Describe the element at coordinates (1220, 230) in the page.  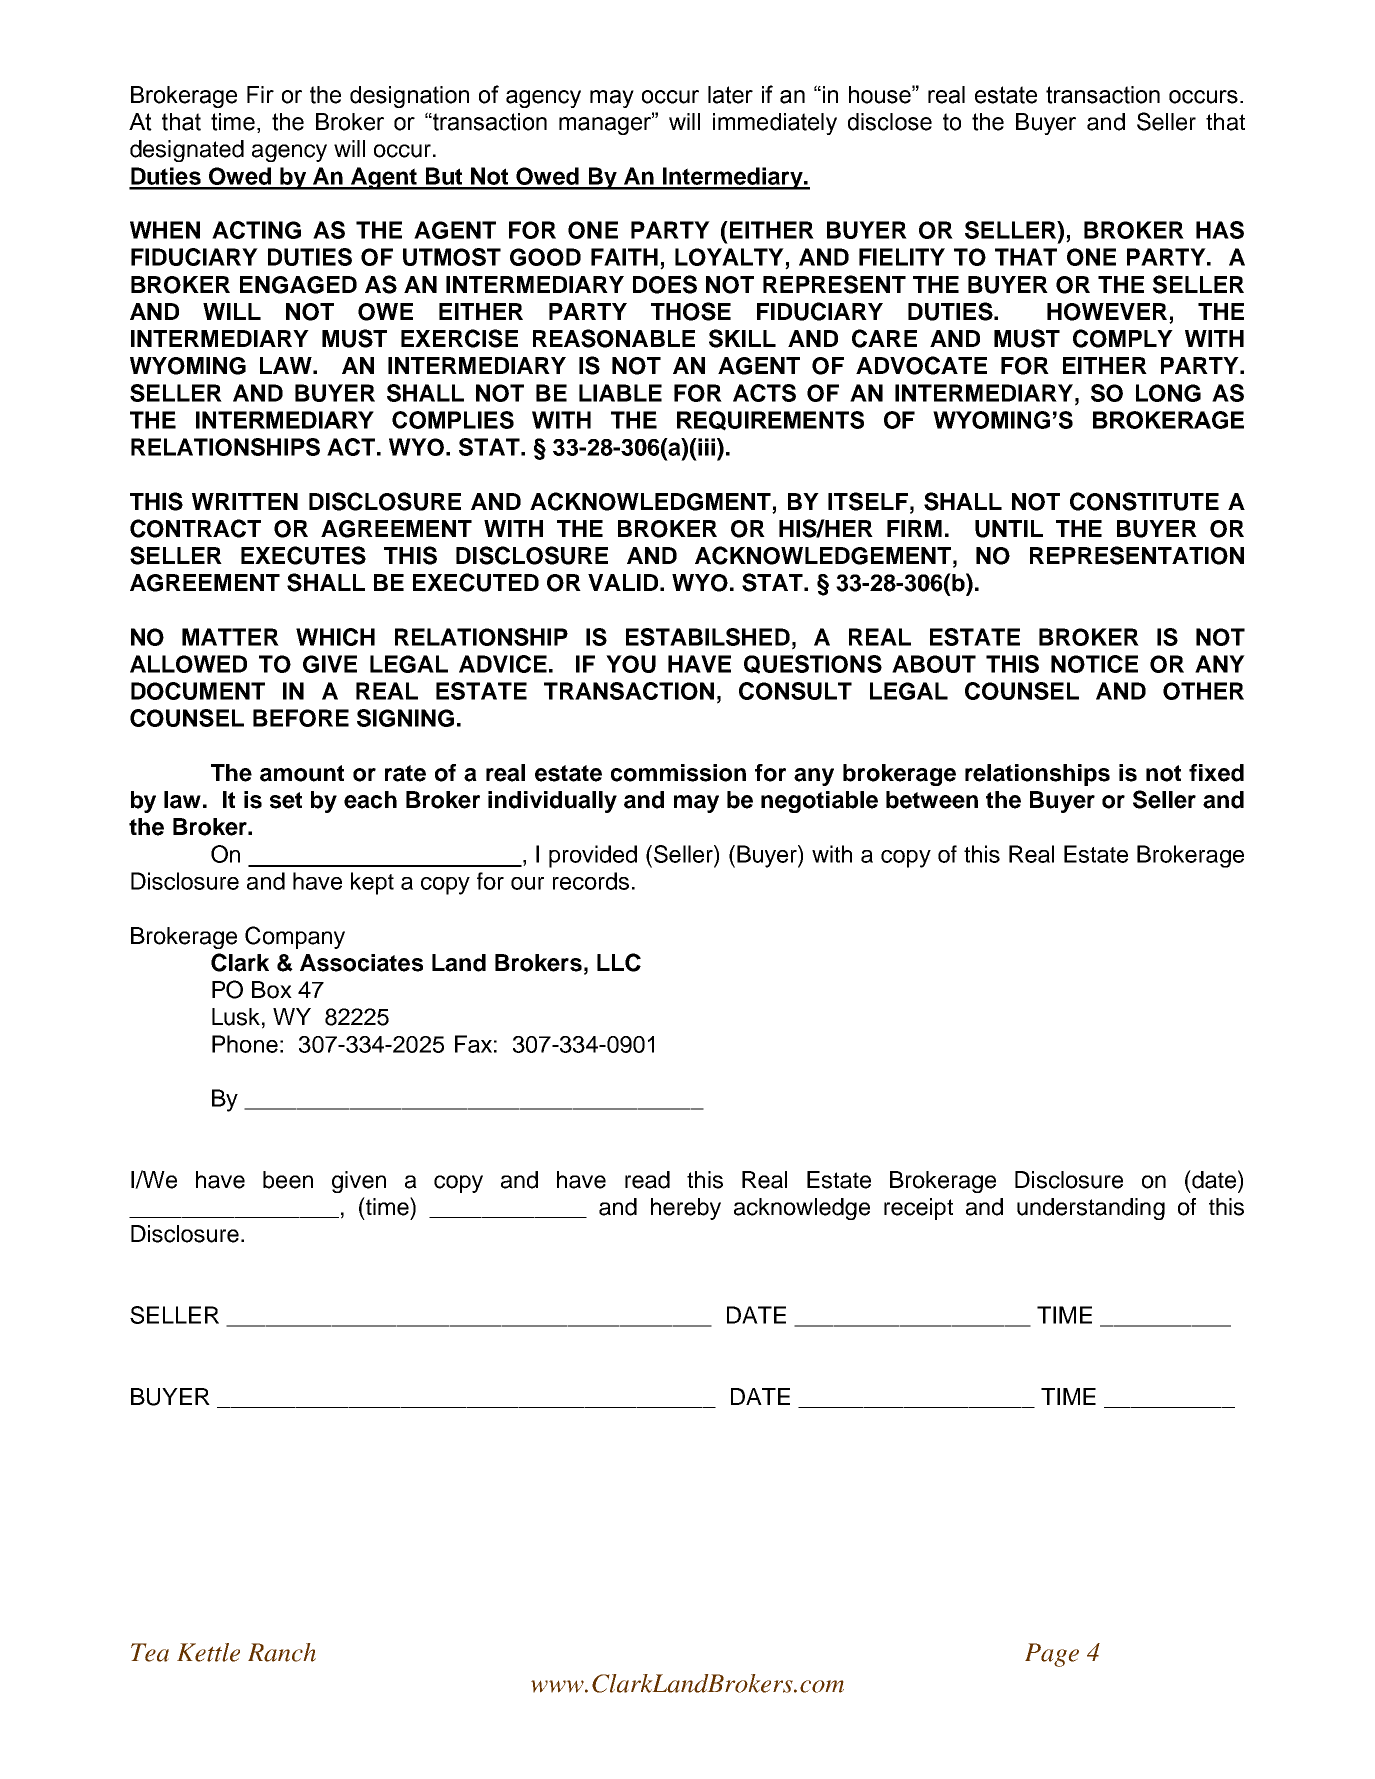
I see `HAS` at that location.
